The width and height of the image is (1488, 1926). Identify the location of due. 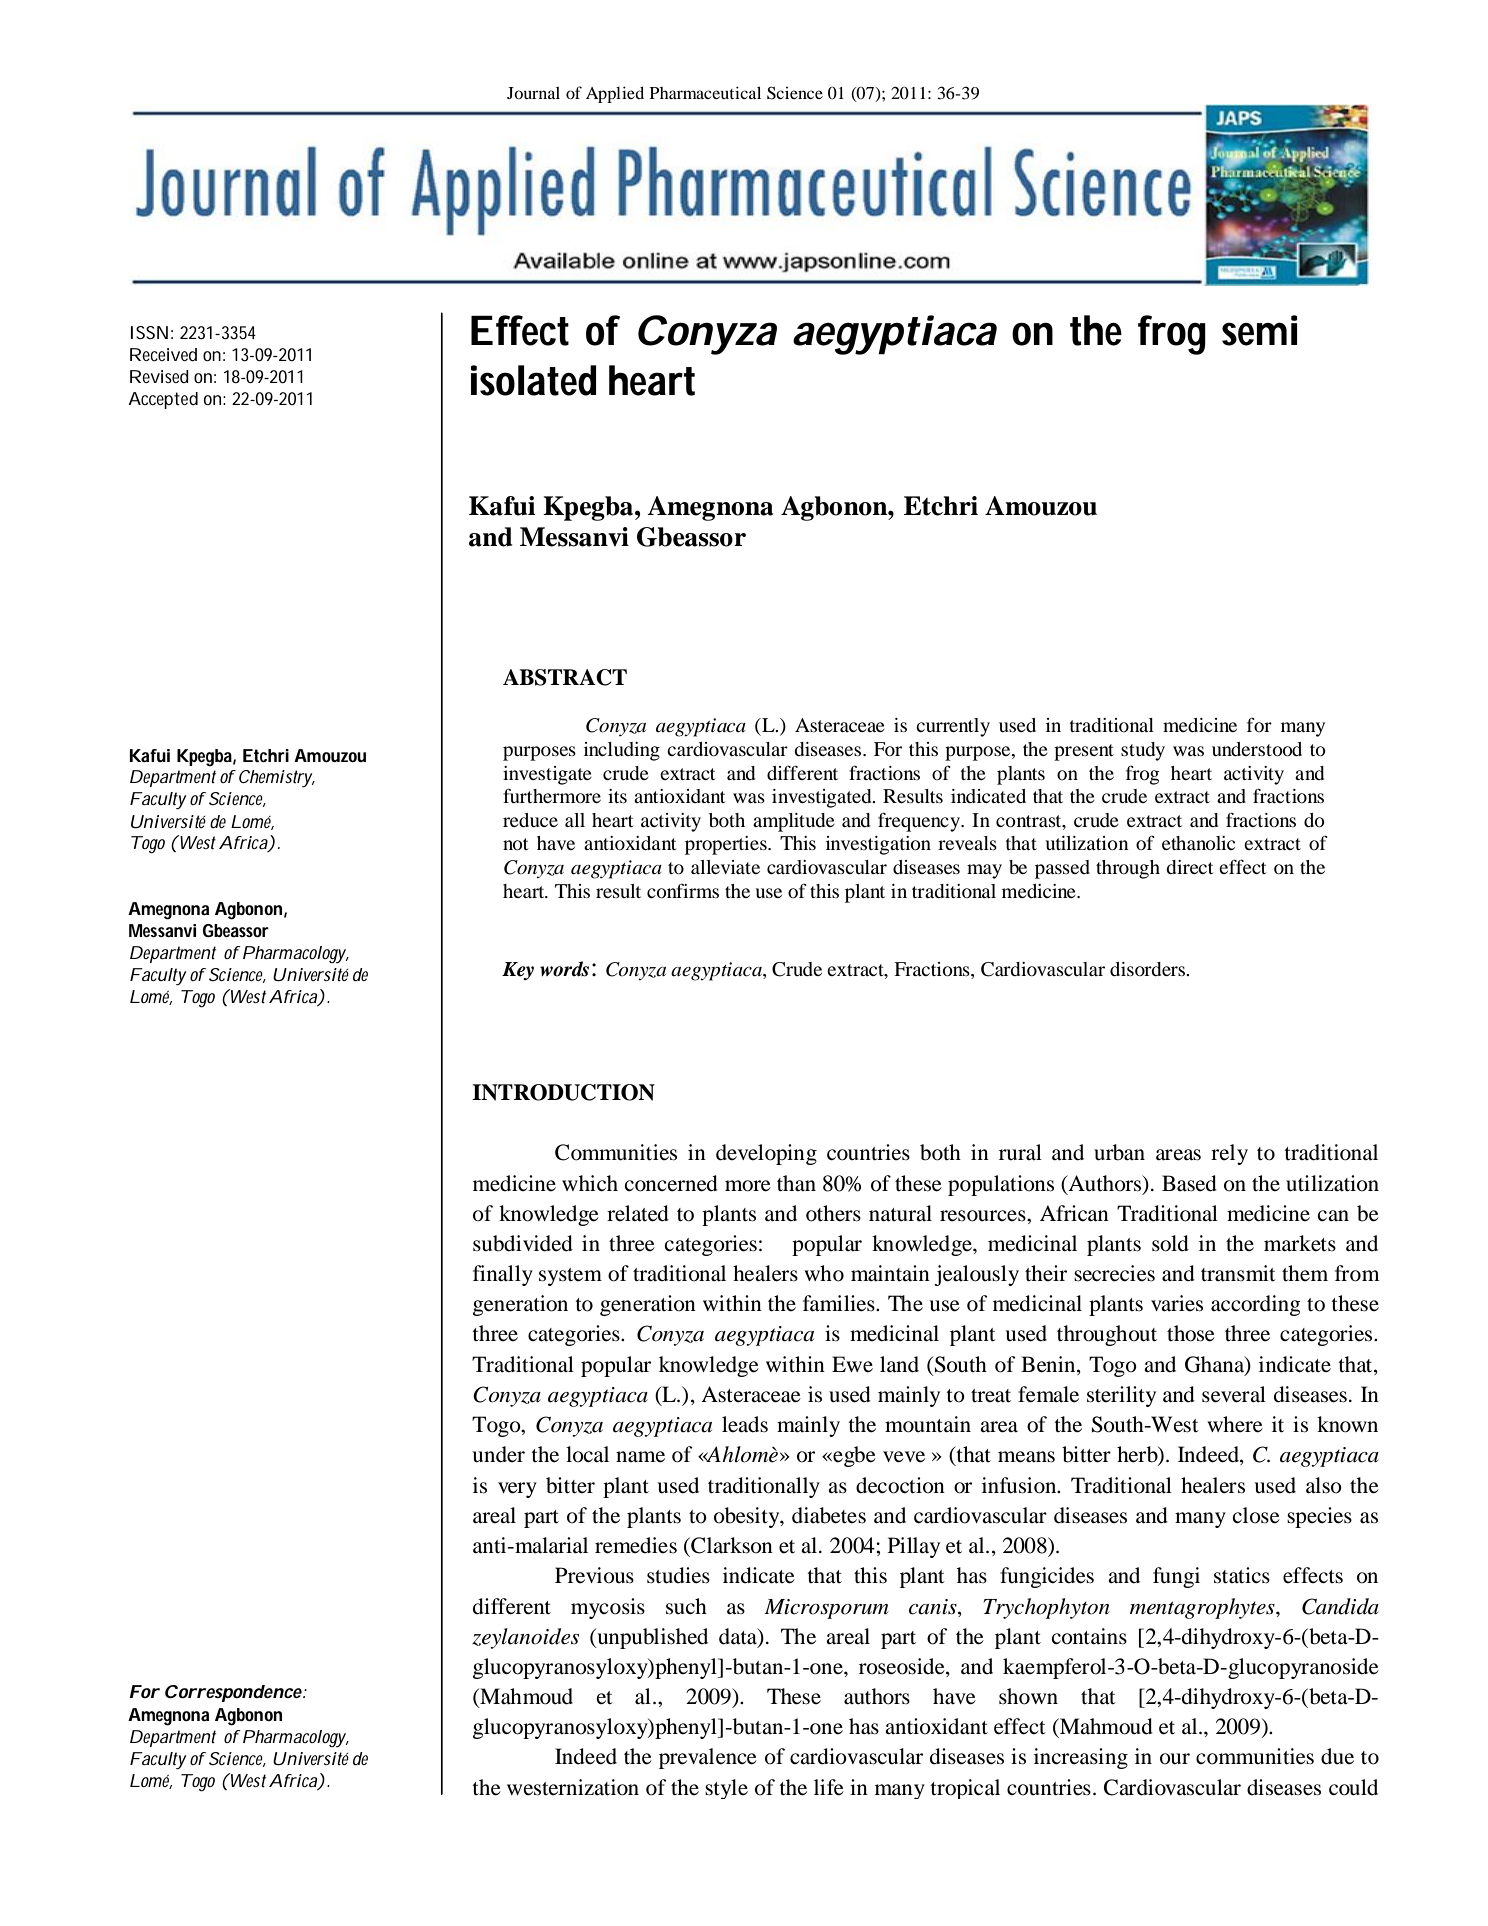
(1337, 1756).
